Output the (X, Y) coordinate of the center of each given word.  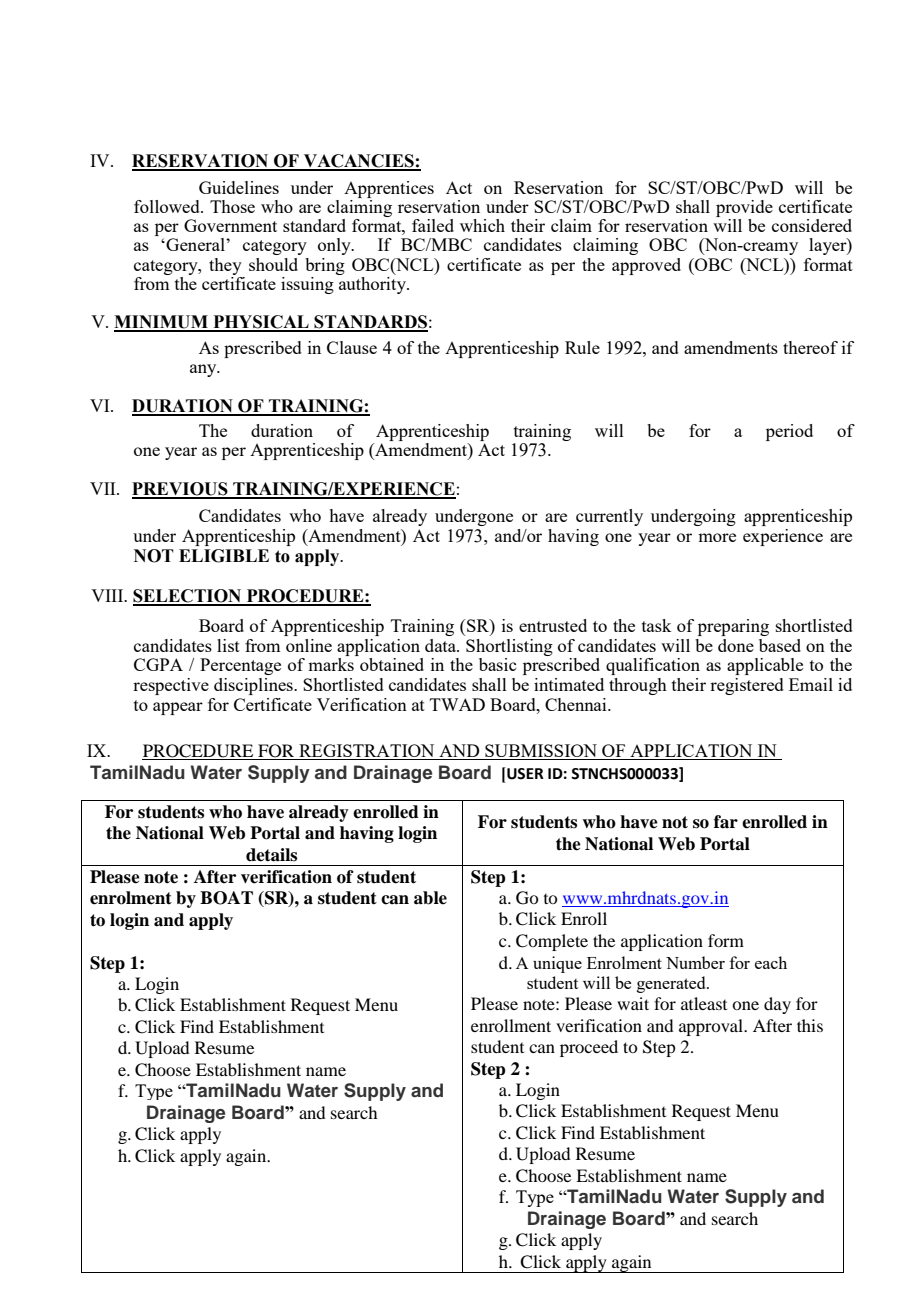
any (204, 370)
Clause (352, 347)
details (271, 855)
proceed (589, 1048)
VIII (108, 595)
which (482, 225)
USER (524, 773)
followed (168, 206)
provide (744, 210)
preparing (733, 627)
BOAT (226, 898)
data (441, 645)
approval (712, 1027)
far (726, 822)
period (789, 432)
